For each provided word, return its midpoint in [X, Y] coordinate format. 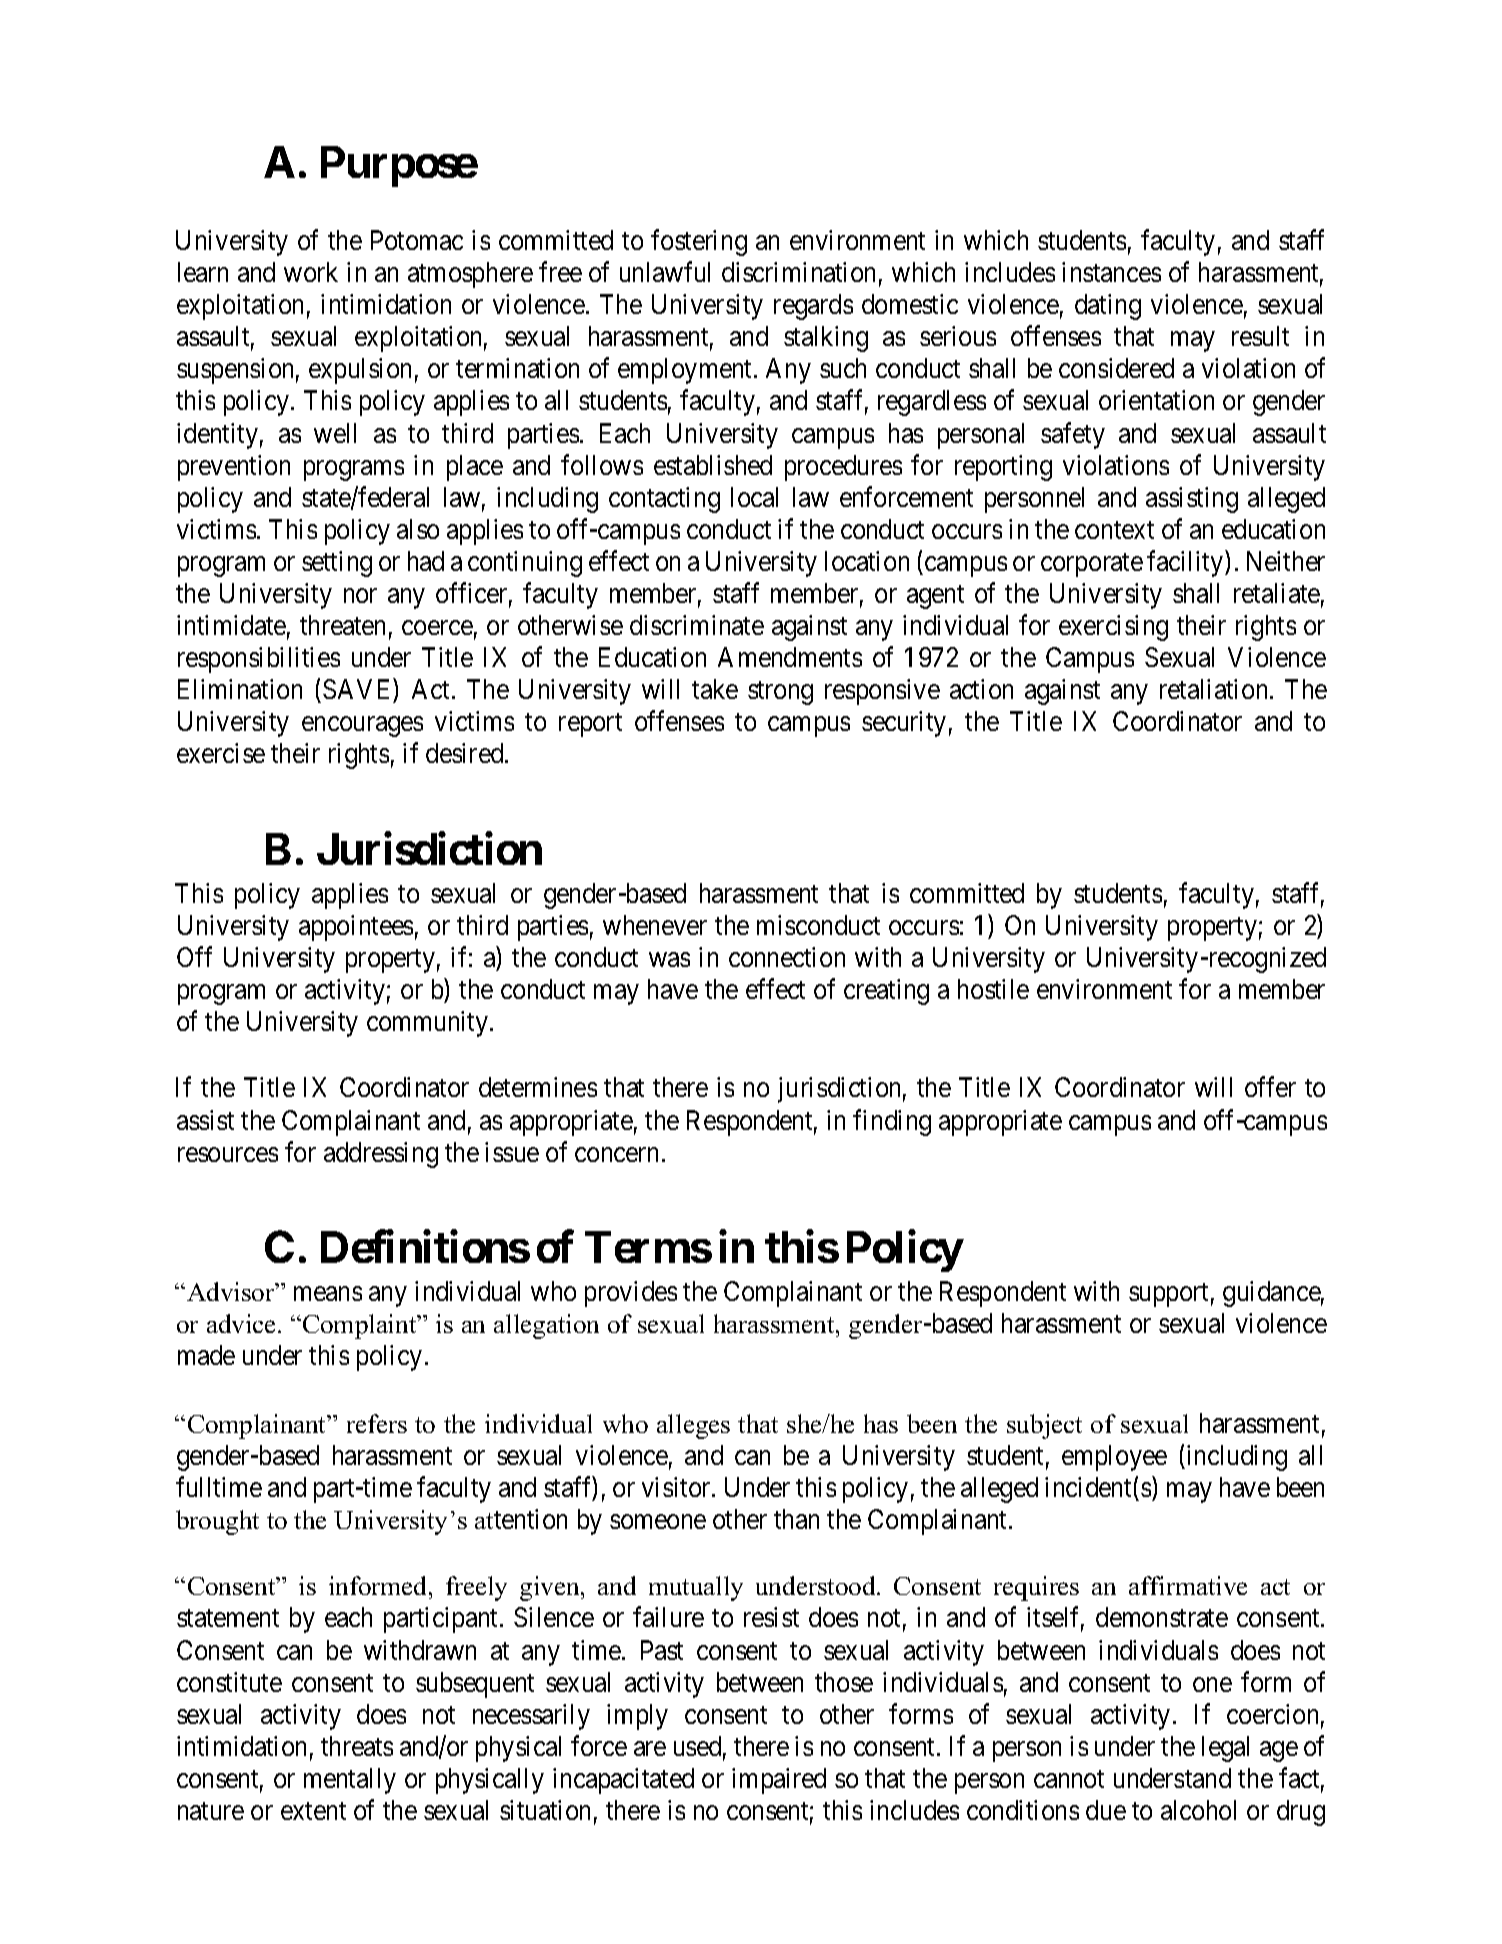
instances [1111, 272]
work [311, 272]
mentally [350, 1781]
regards [813, 307]
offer [1270, 1087]
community [429, 1024]
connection [787, 957]
